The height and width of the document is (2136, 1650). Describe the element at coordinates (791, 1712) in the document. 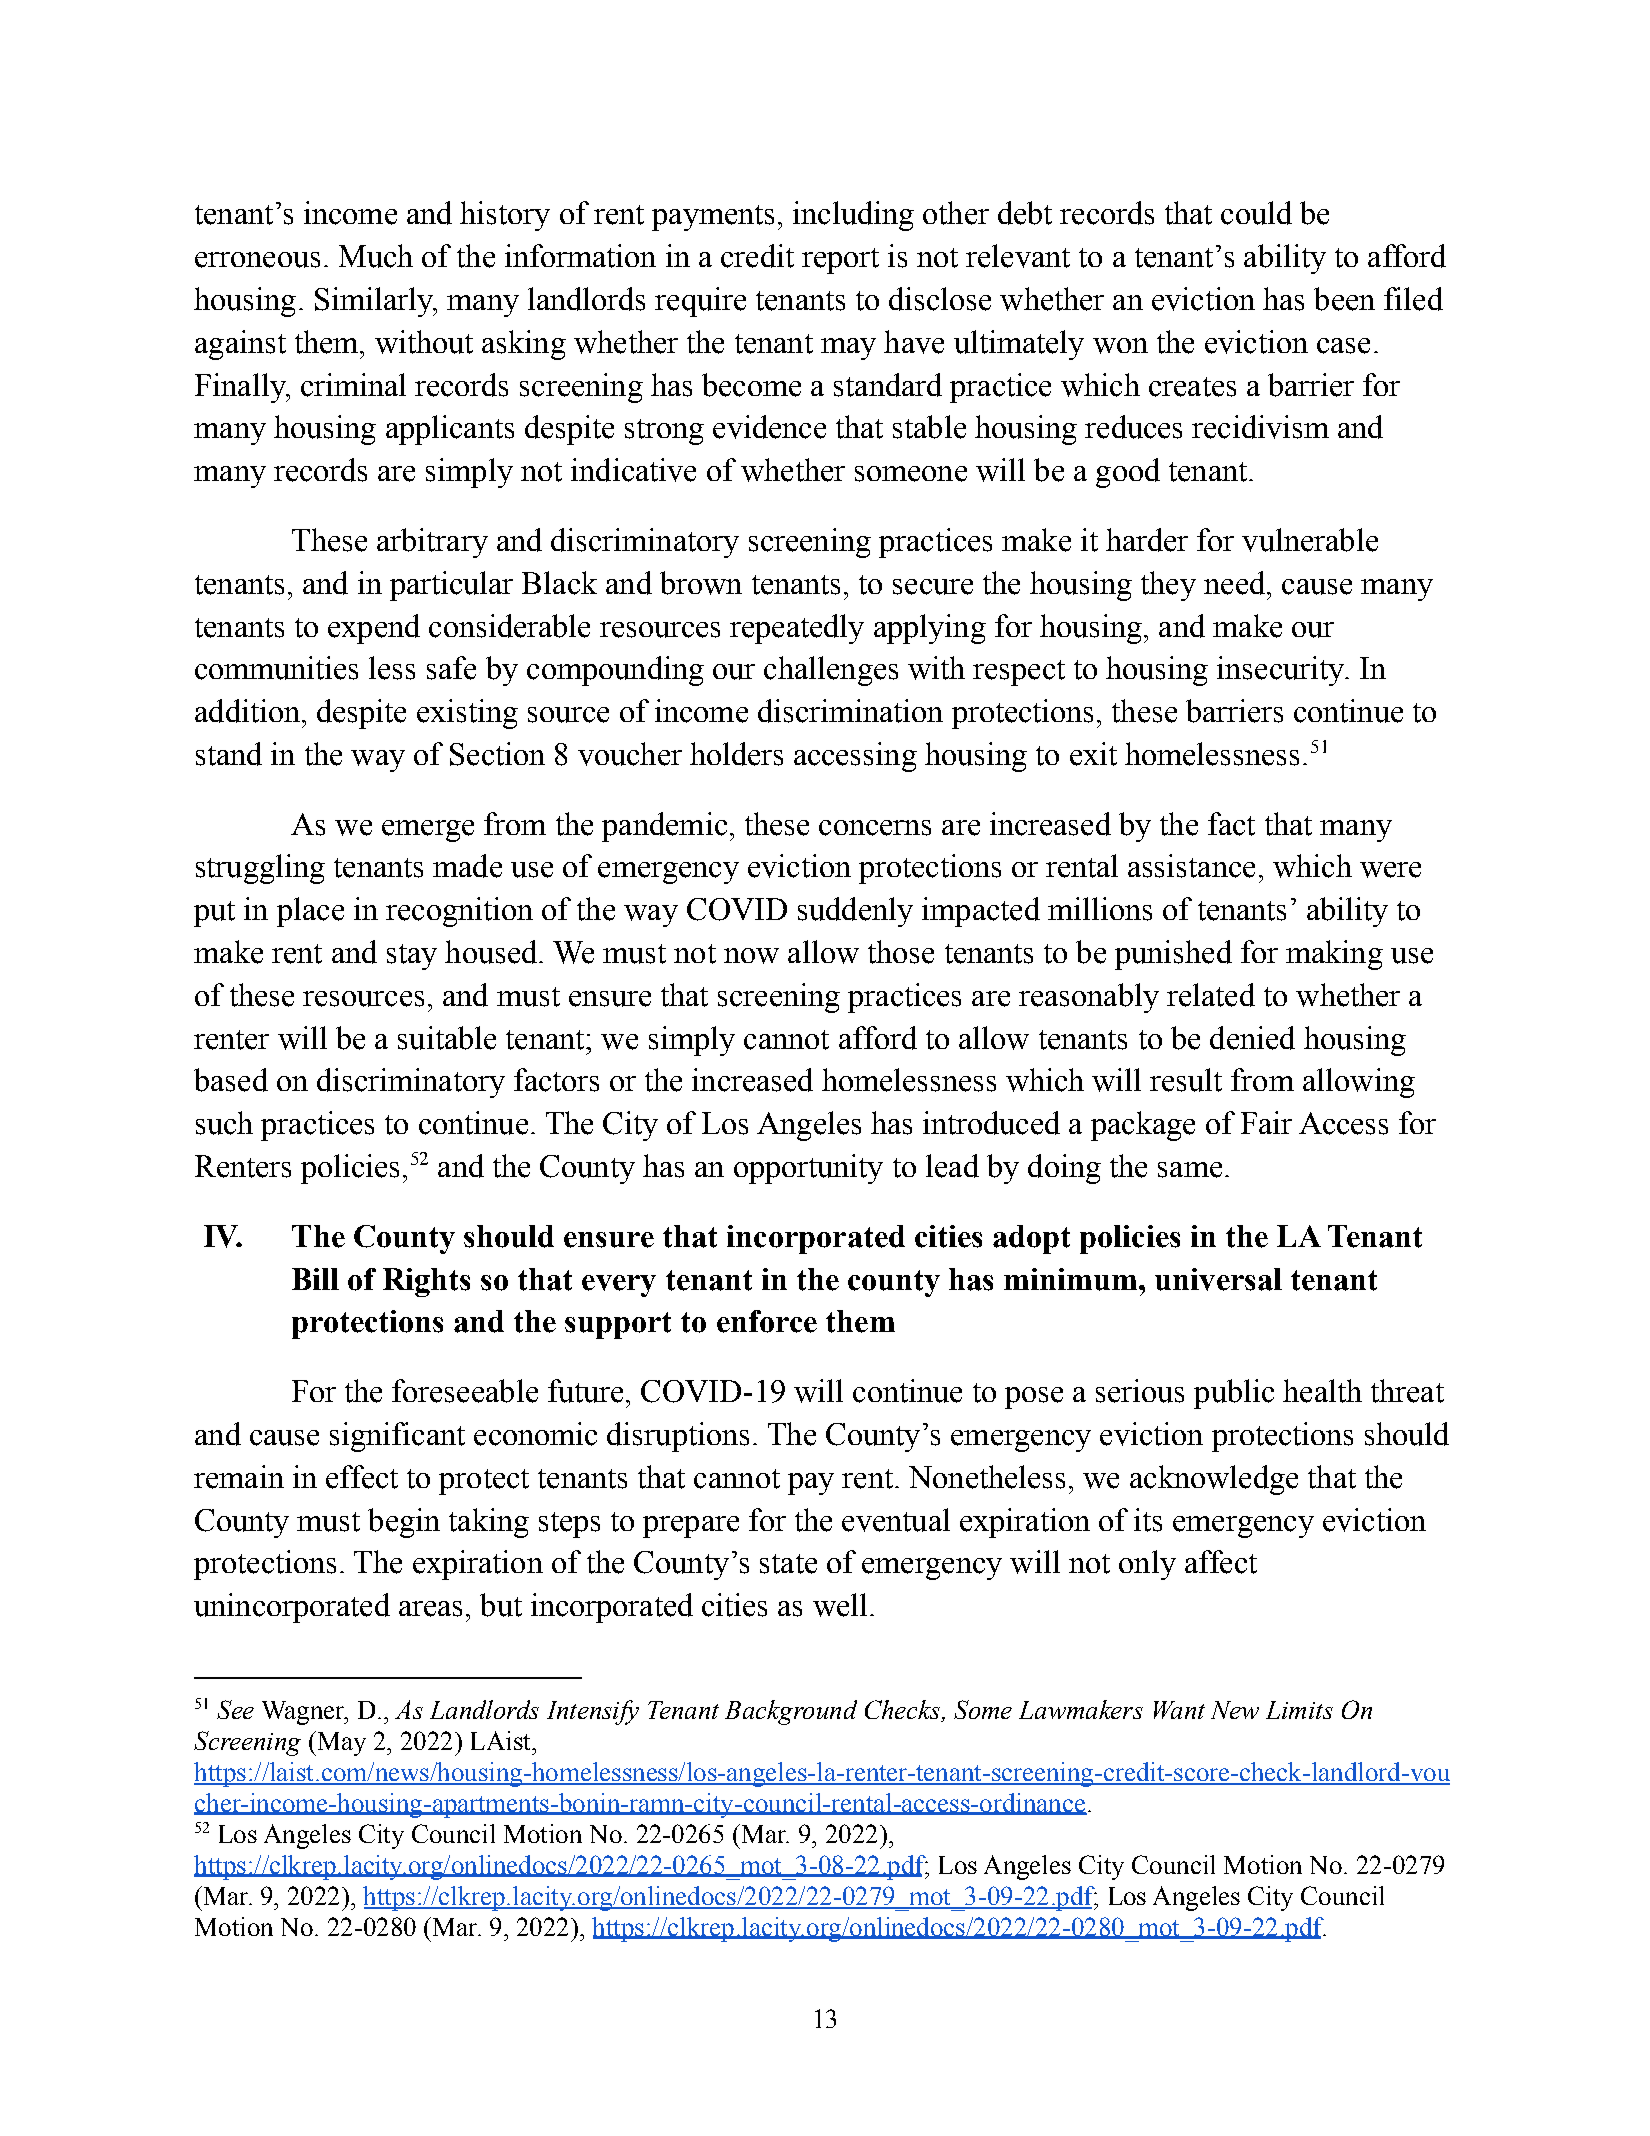

I see `Background` at that location.
